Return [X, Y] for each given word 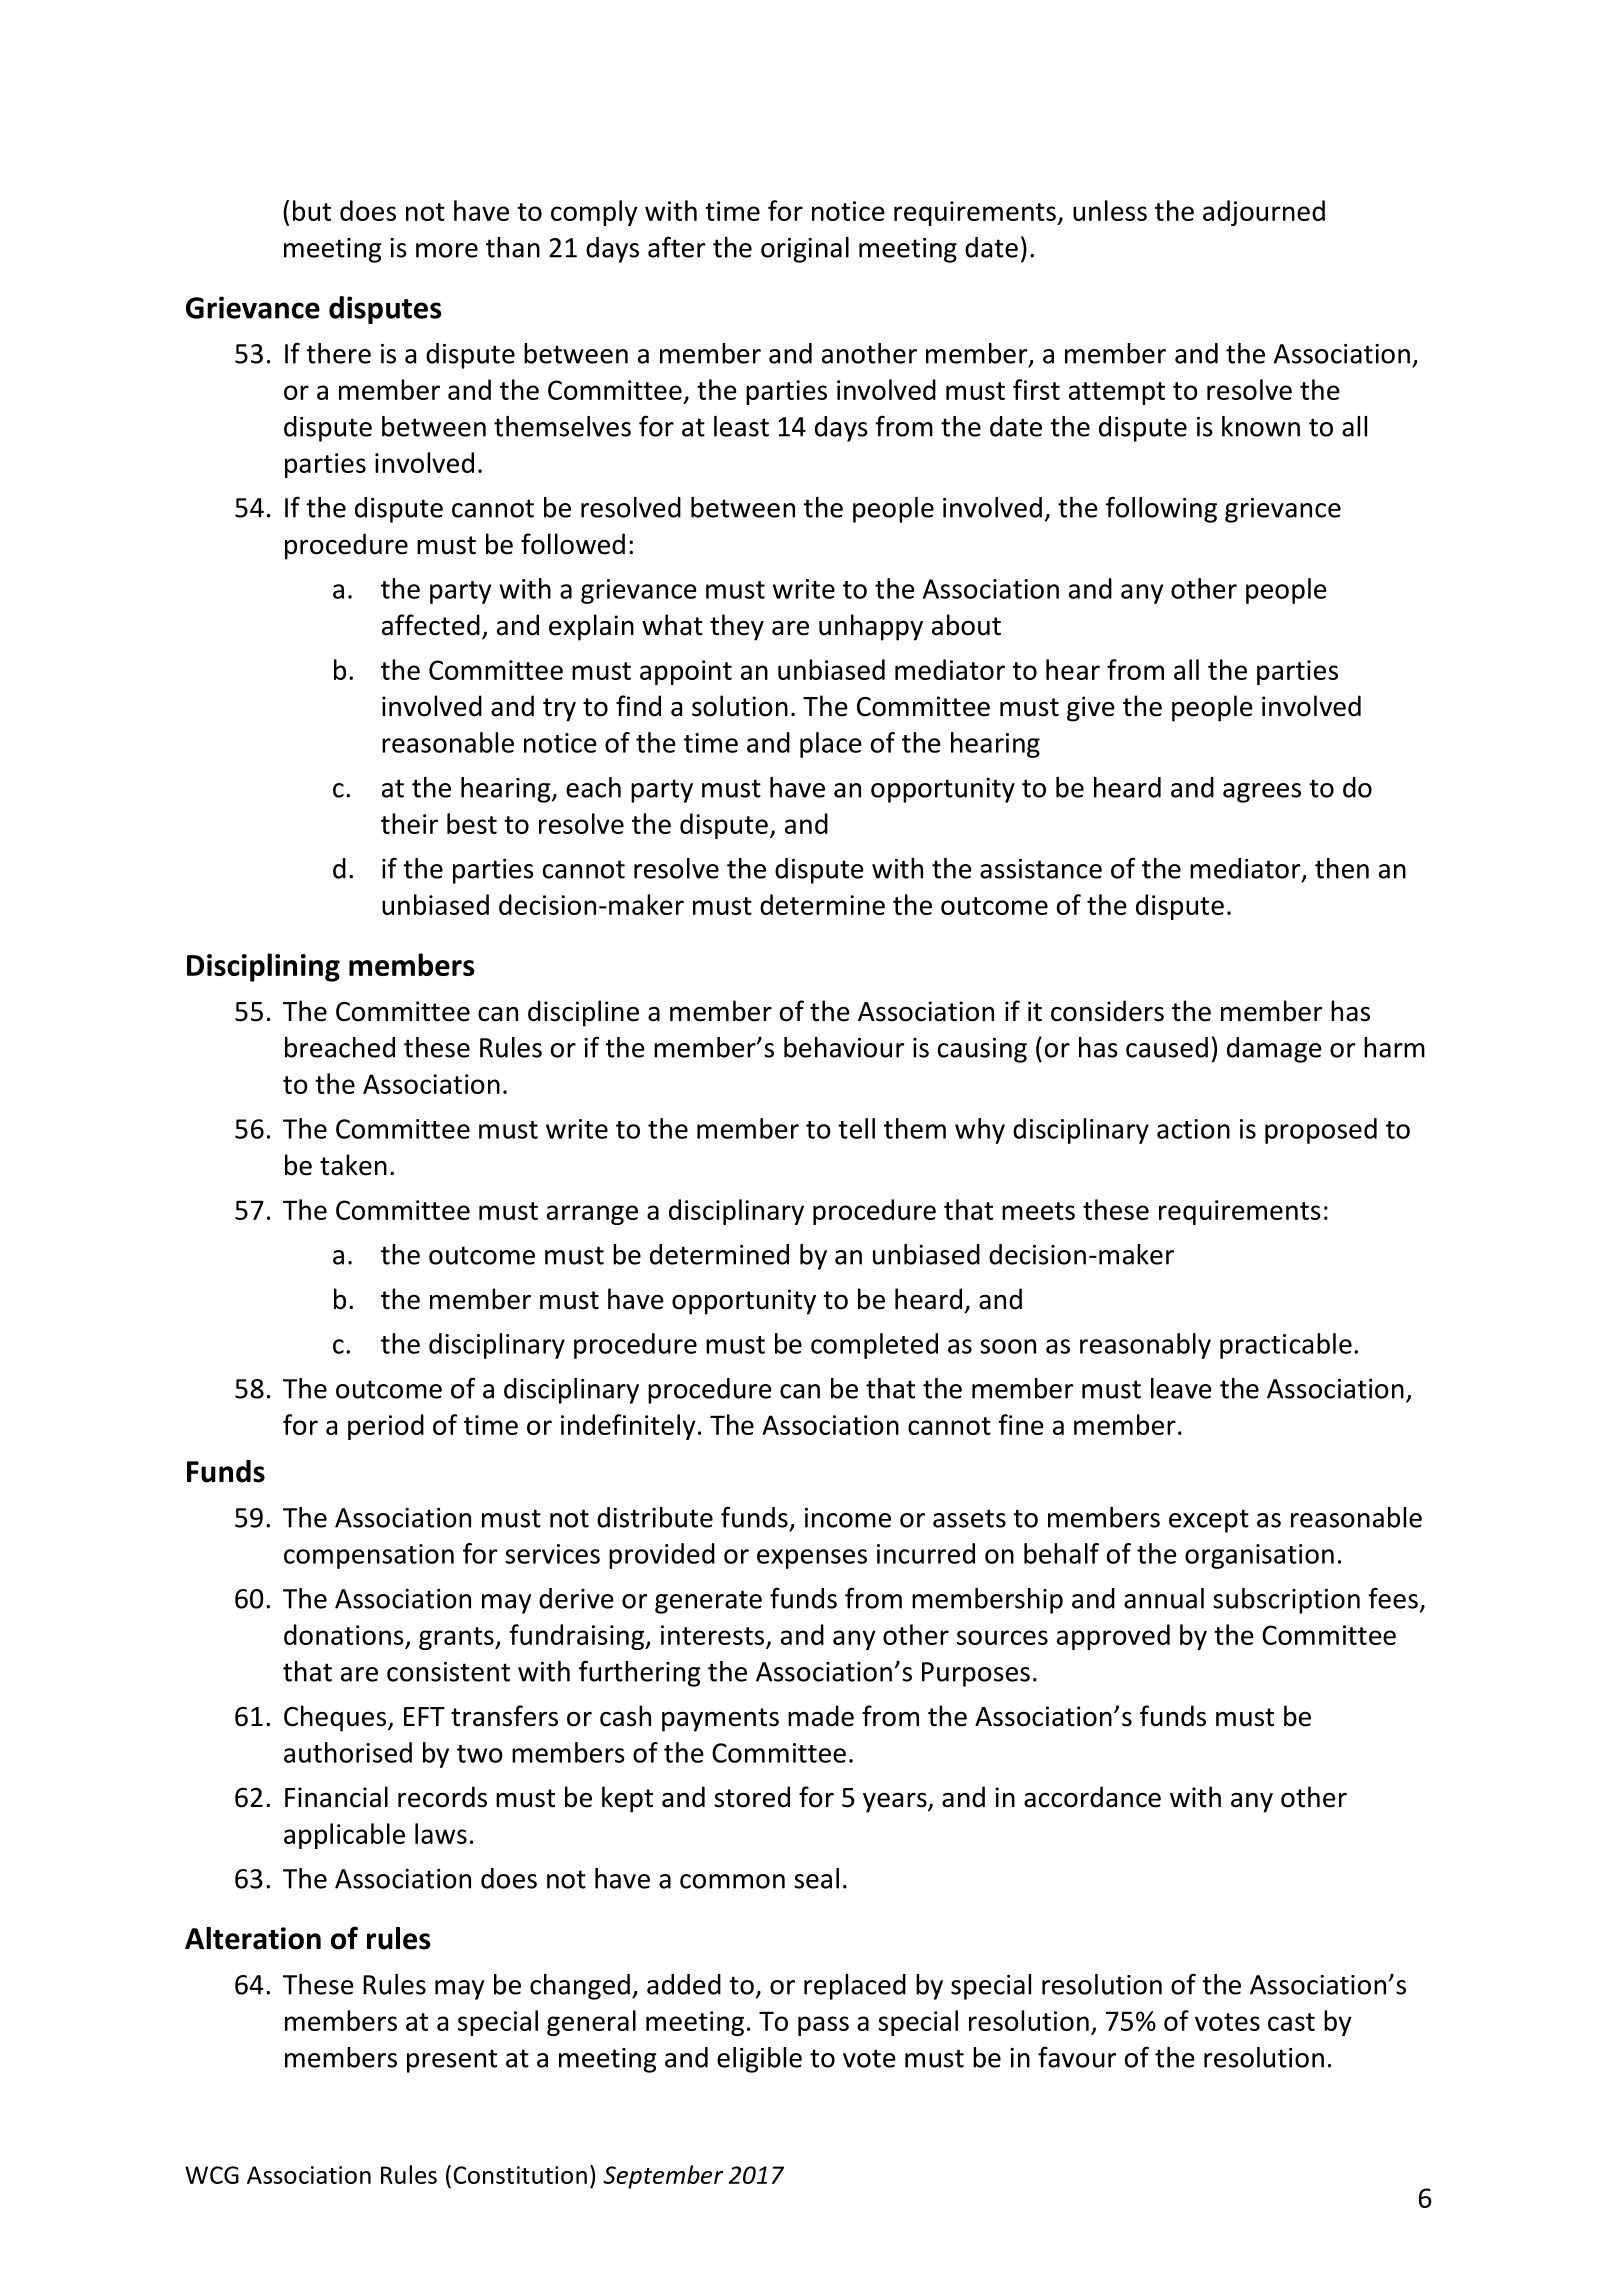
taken [353, 1165]
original [805, 250]
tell [856, 1128]
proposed [1321, 1131]
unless [1110, 210]
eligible [759, 2060]
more [447, 250]
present [452, 2061]
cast [1291, 2022]
